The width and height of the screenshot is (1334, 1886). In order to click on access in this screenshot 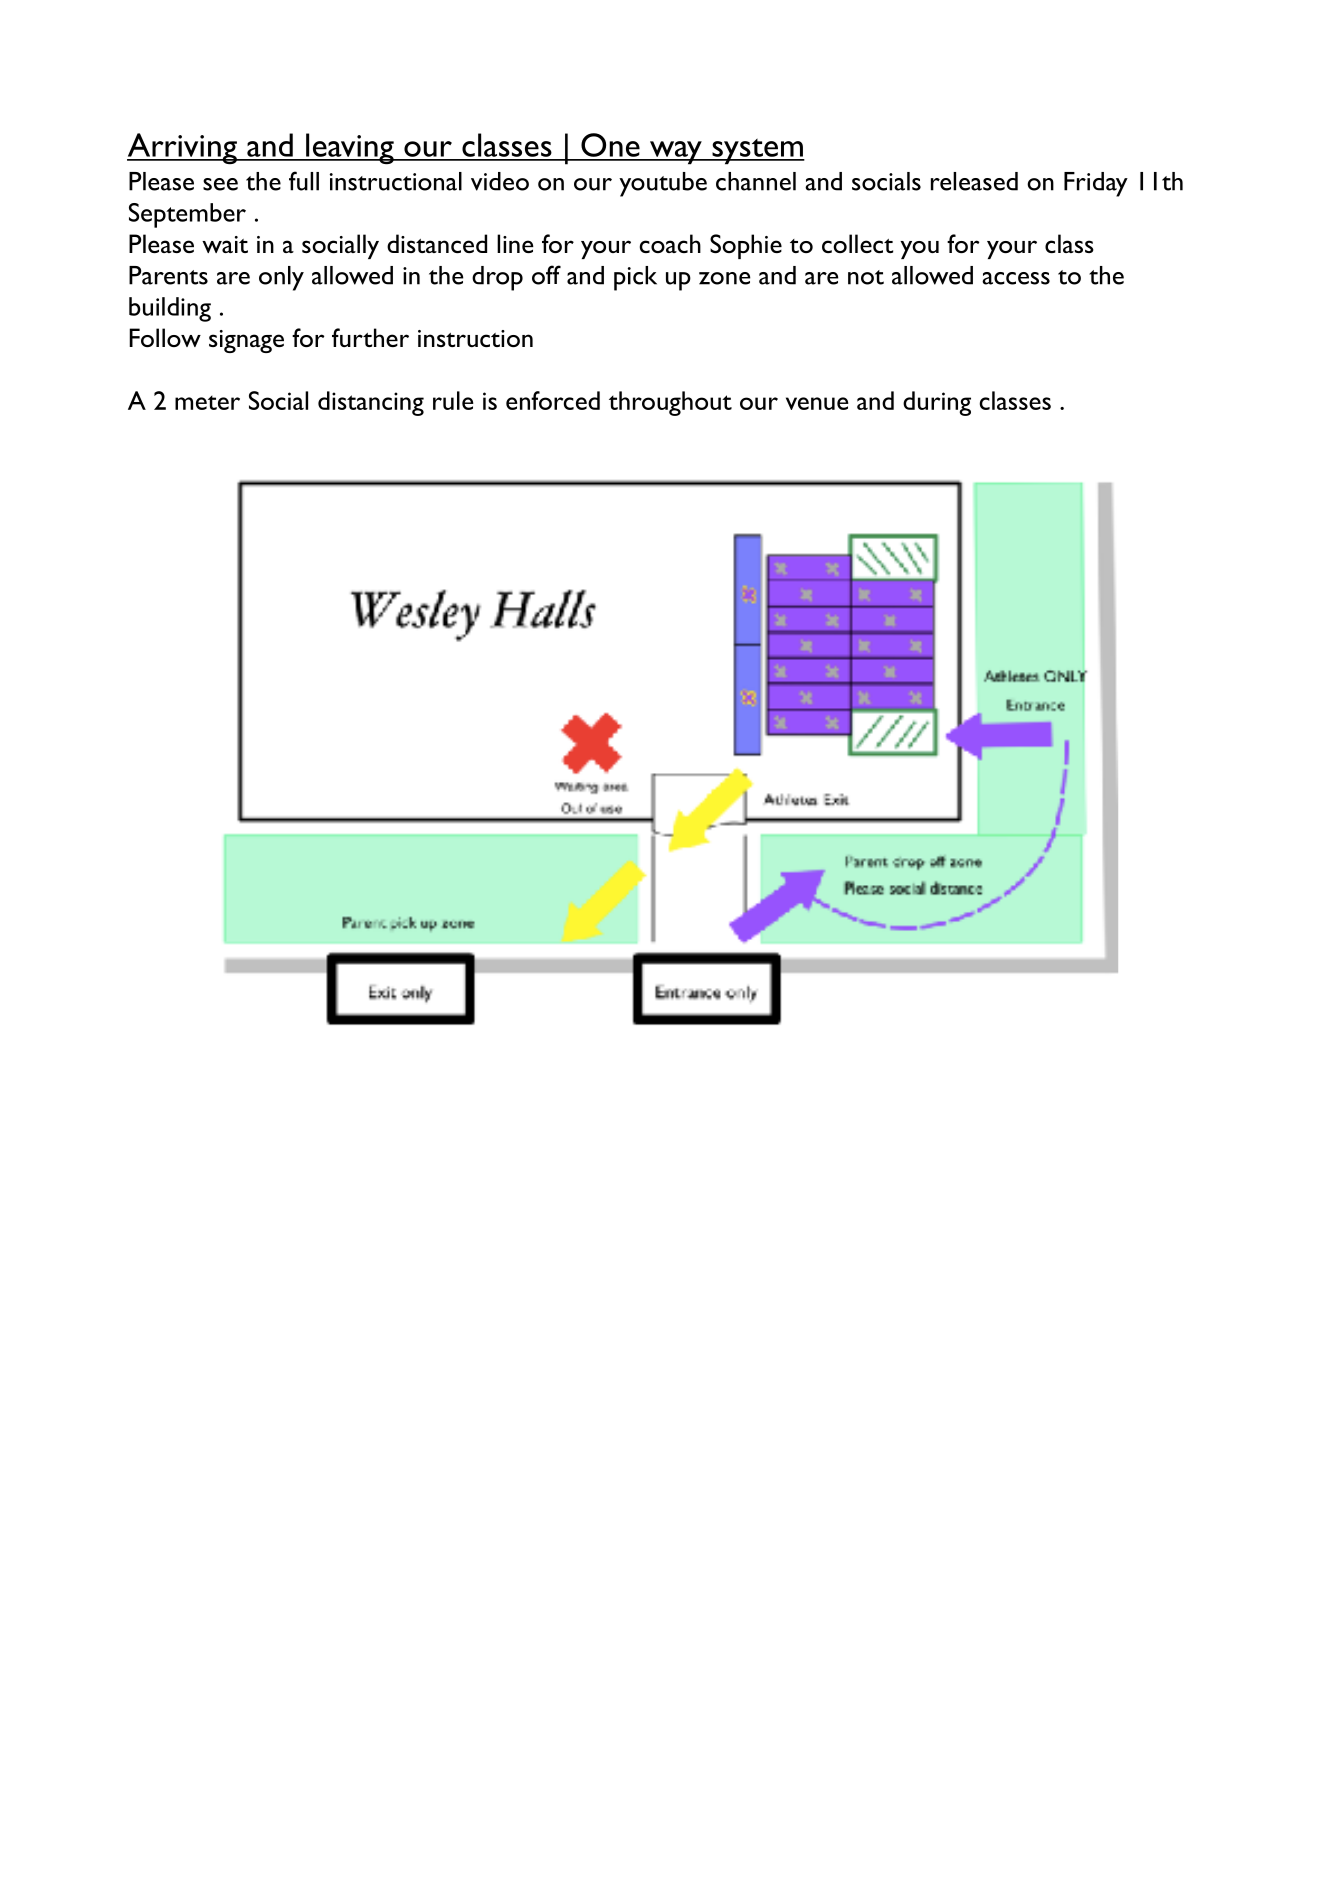, I will do `click(1016, 278)`.
